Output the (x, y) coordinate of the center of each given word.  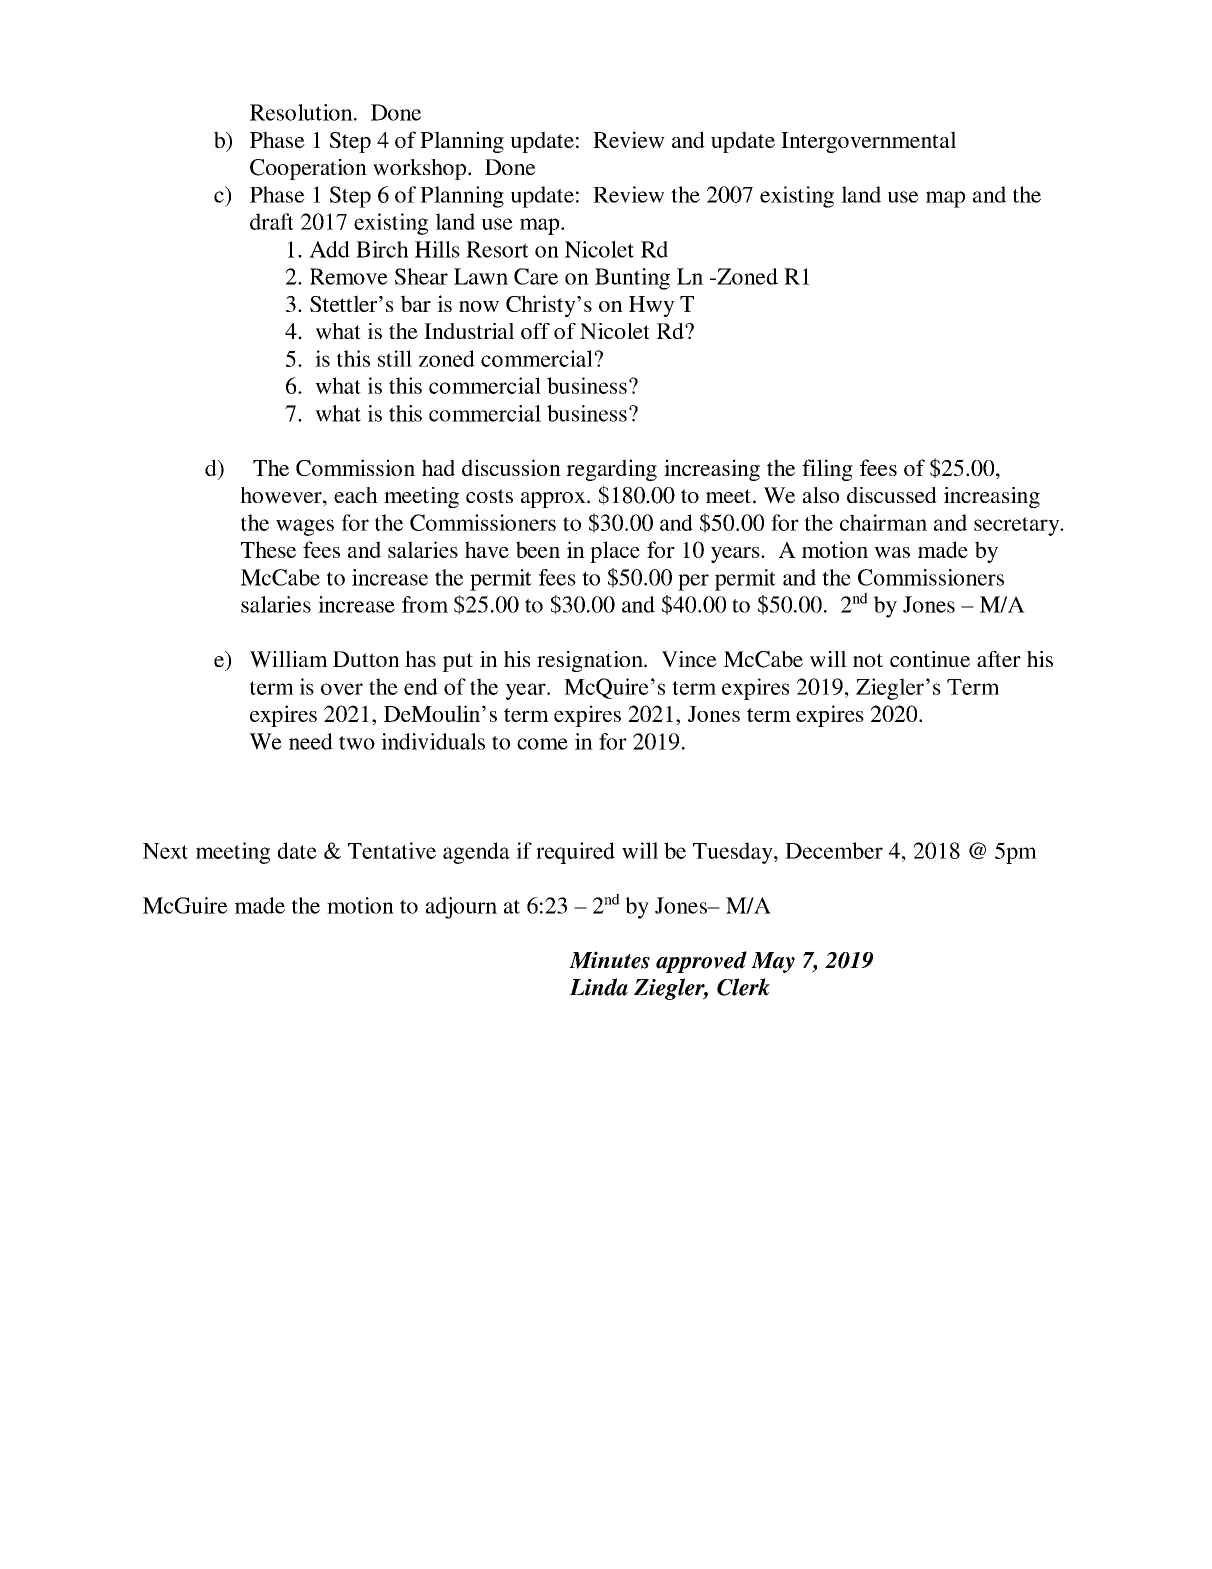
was (892, 552)
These (268, 549)
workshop (419, 169)
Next (165, 851)
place (615, 552)
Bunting (632, 279)
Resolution (302, 112)
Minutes (609, 960)
